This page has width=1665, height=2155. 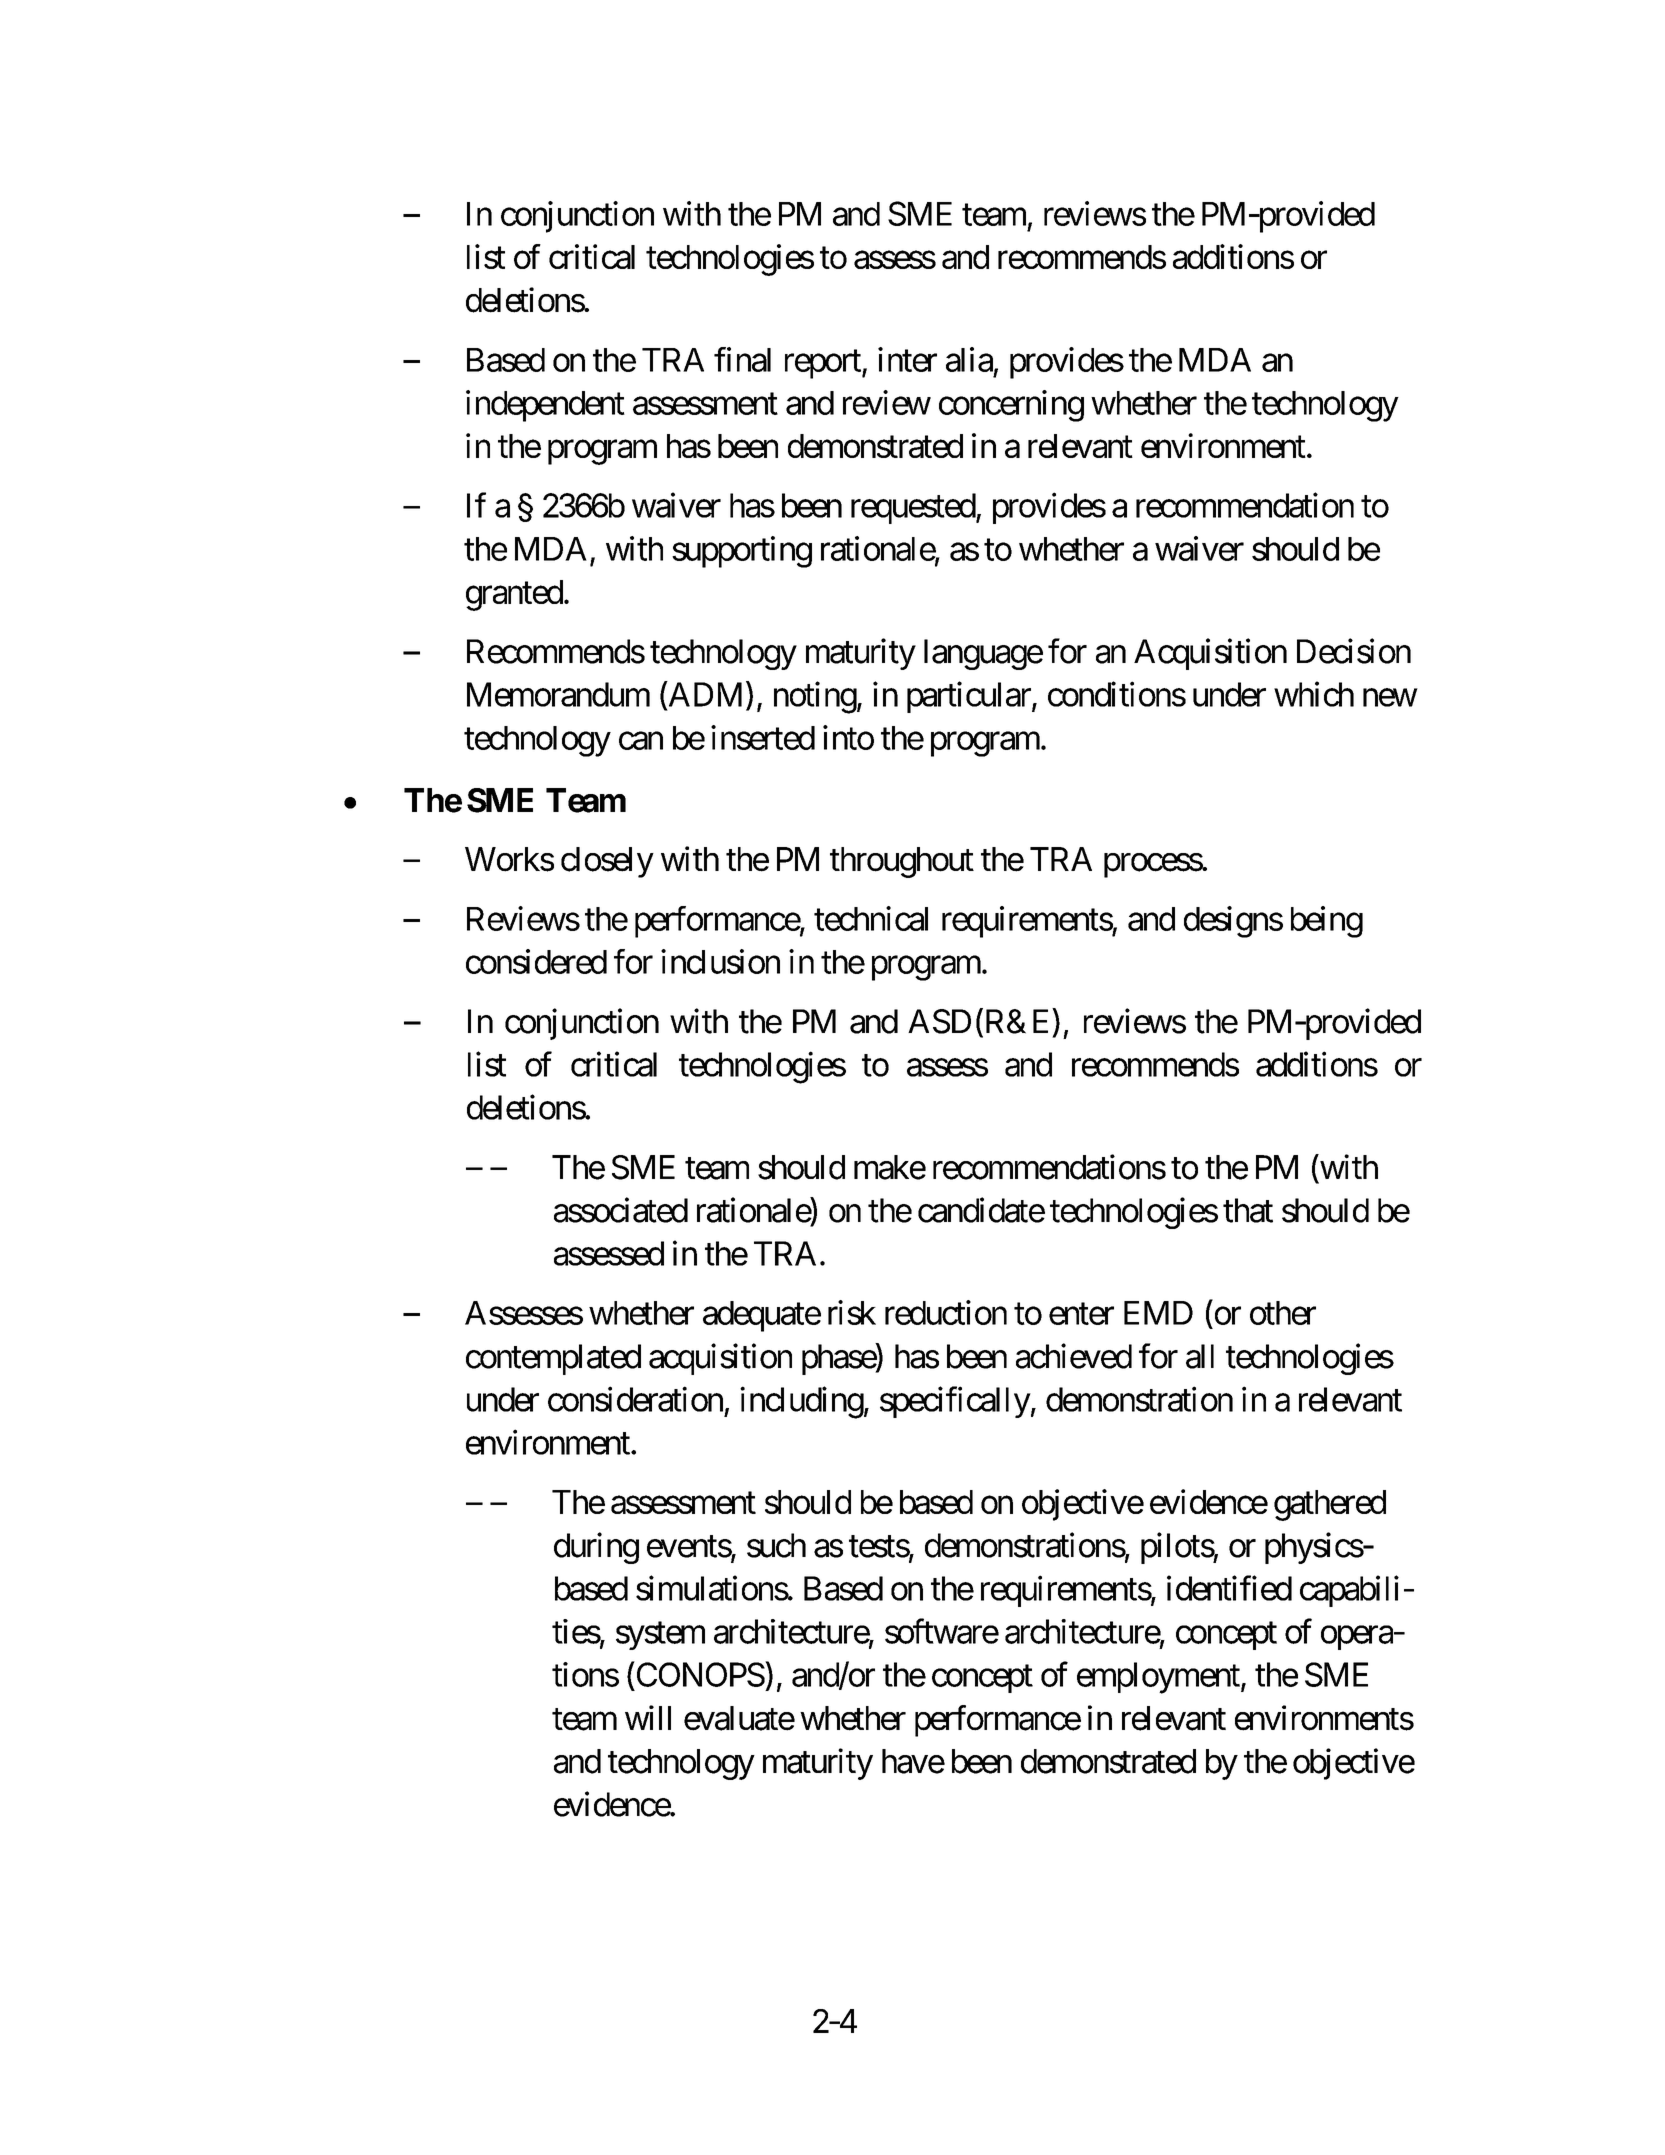 What do you see at coordinates (545, 406) in the page?
I see `independent` at bounding box center [545, 406].
